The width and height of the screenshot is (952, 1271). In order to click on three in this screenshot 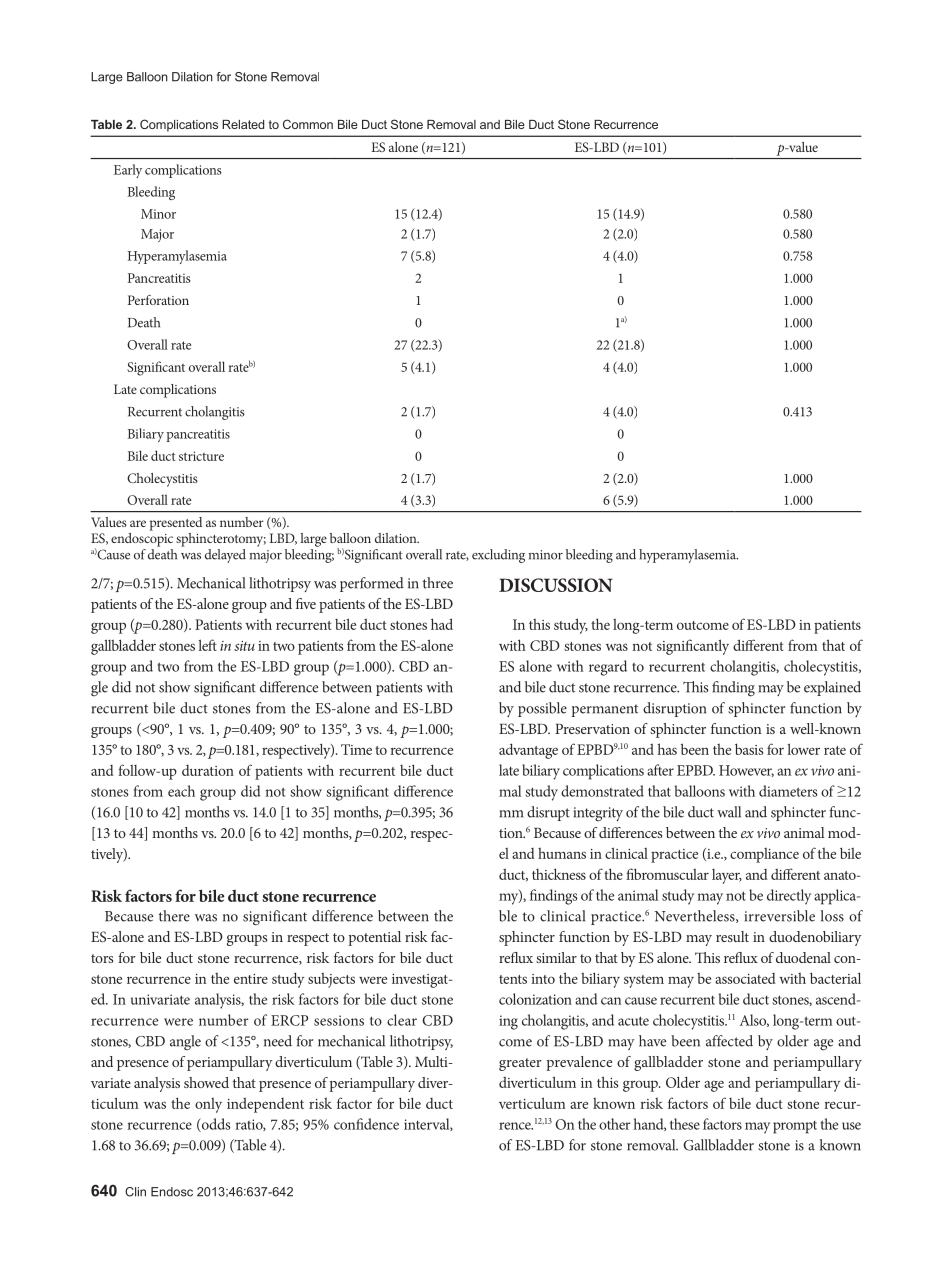, I will do `click(438, 583)`.
